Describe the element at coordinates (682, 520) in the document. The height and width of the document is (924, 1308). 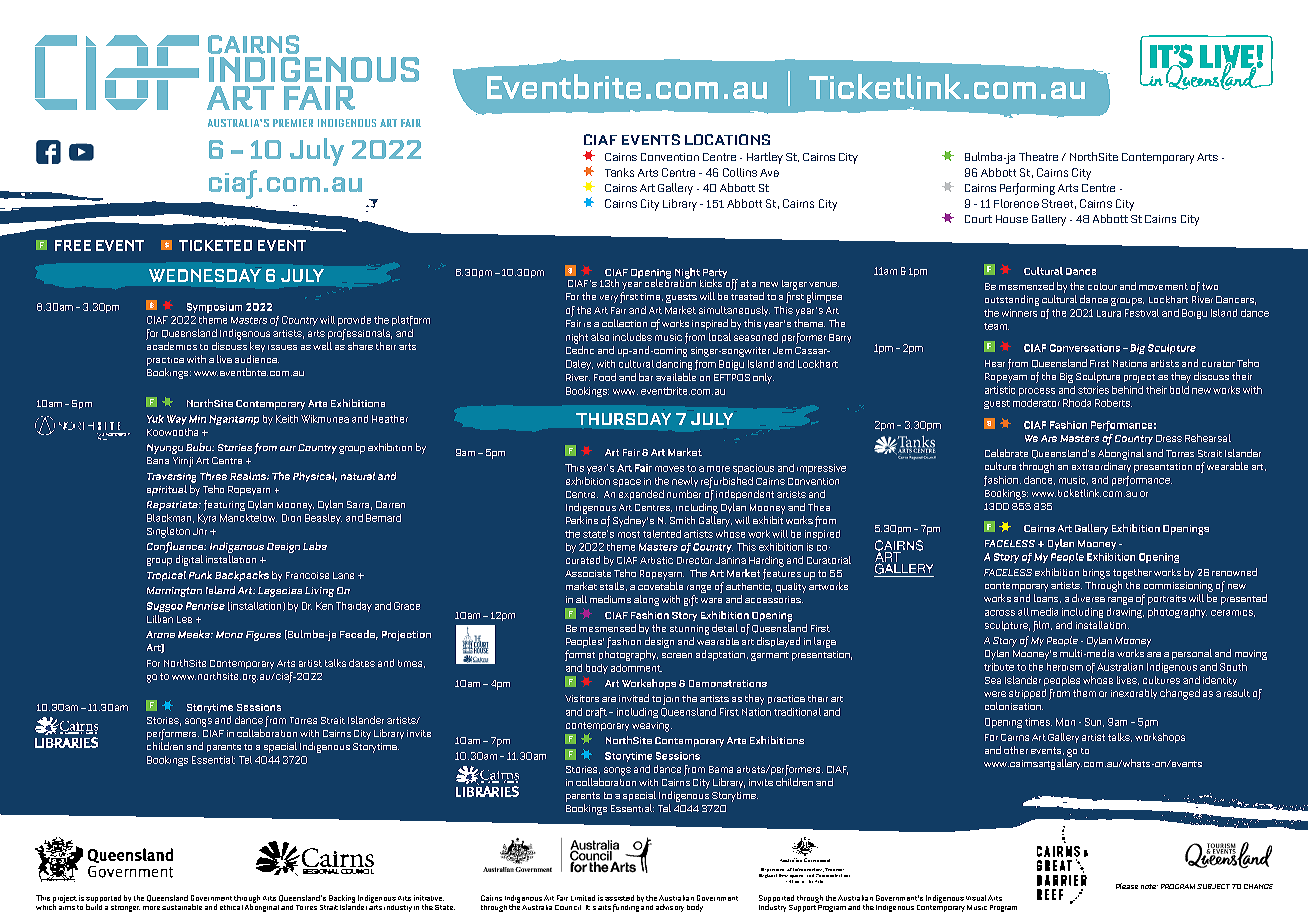
I see `Smith` at that location.
